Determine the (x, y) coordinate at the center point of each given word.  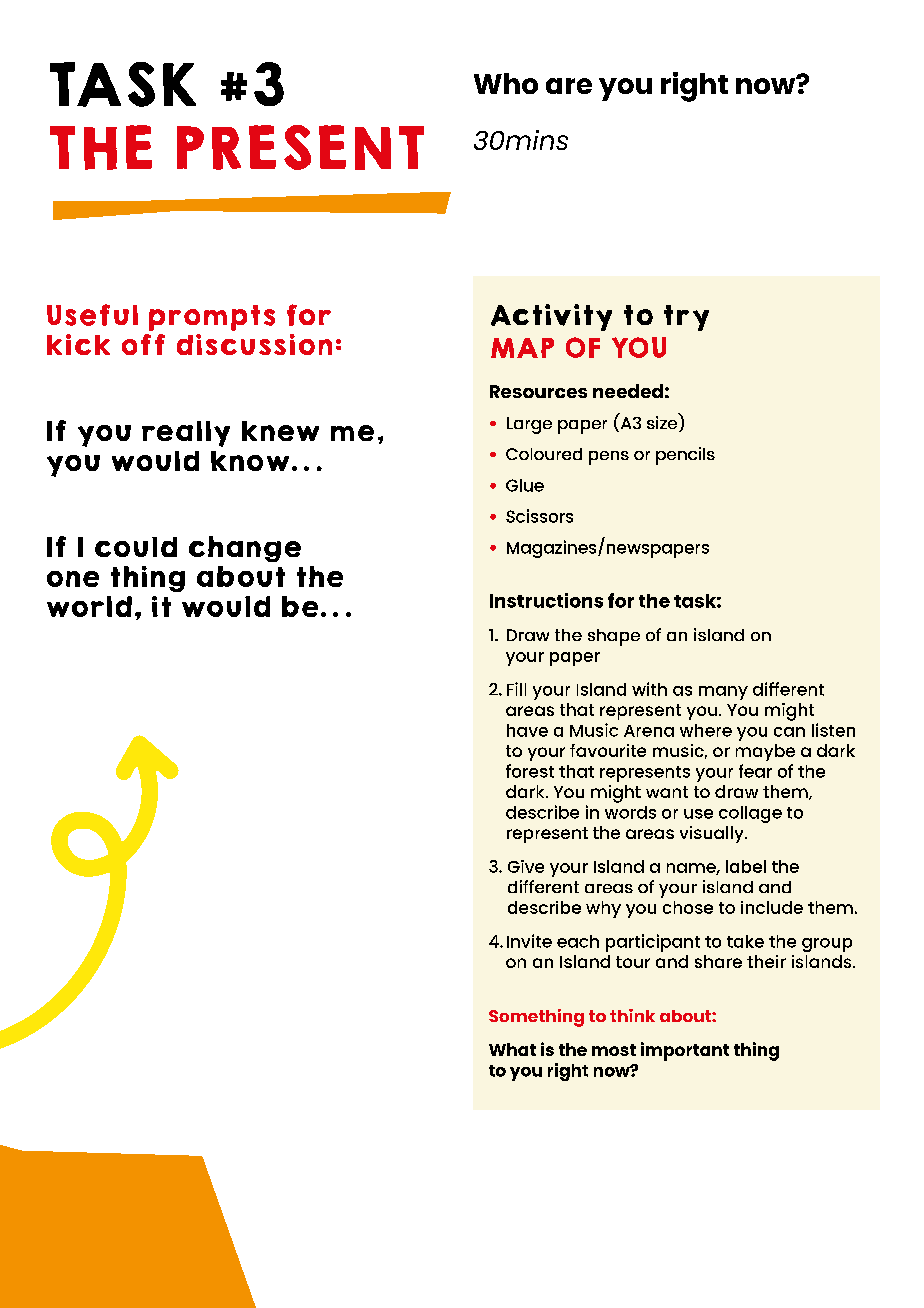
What (512, 1049)
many (723, 693)
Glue (525, 485)
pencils (685, 456)
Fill (516, 689)
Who (506, 83)
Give (526, 866)
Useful (92, 315)
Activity (551, 317)
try (686, 318)
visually (713, 834)
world (89, 606)
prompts (212, 318)
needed (628, 391)
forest (530, 771)
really (186, 434)
